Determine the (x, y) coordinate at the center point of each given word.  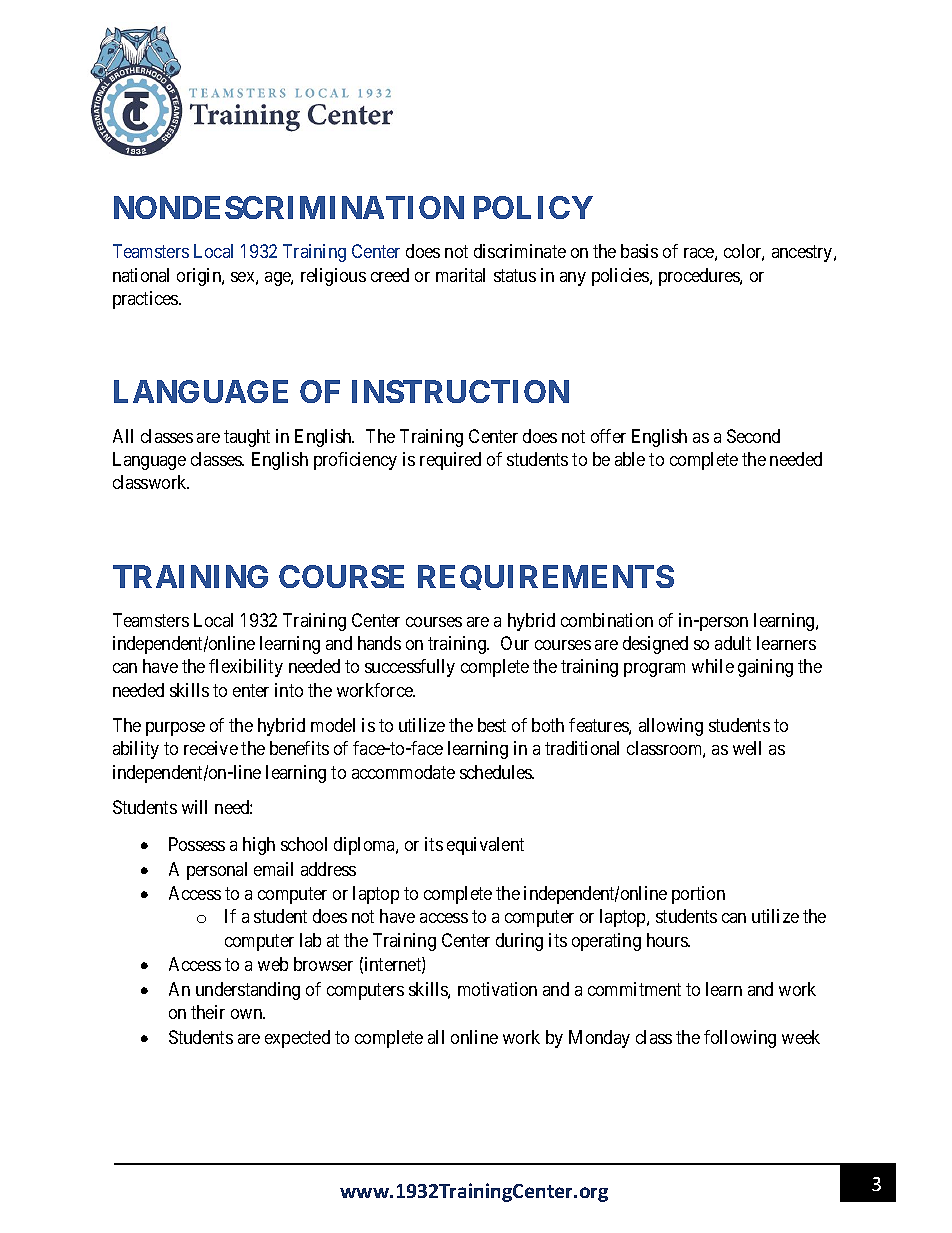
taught (247, 438)
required (450, 461)
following (740, 1039)
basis (639, 251)
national (141, 275)
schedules (497, 772)
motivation (497, 989)
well (747, 748)
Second (753, 436)
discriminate (520, 251)
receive (211, 748)
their (208, 1012)
